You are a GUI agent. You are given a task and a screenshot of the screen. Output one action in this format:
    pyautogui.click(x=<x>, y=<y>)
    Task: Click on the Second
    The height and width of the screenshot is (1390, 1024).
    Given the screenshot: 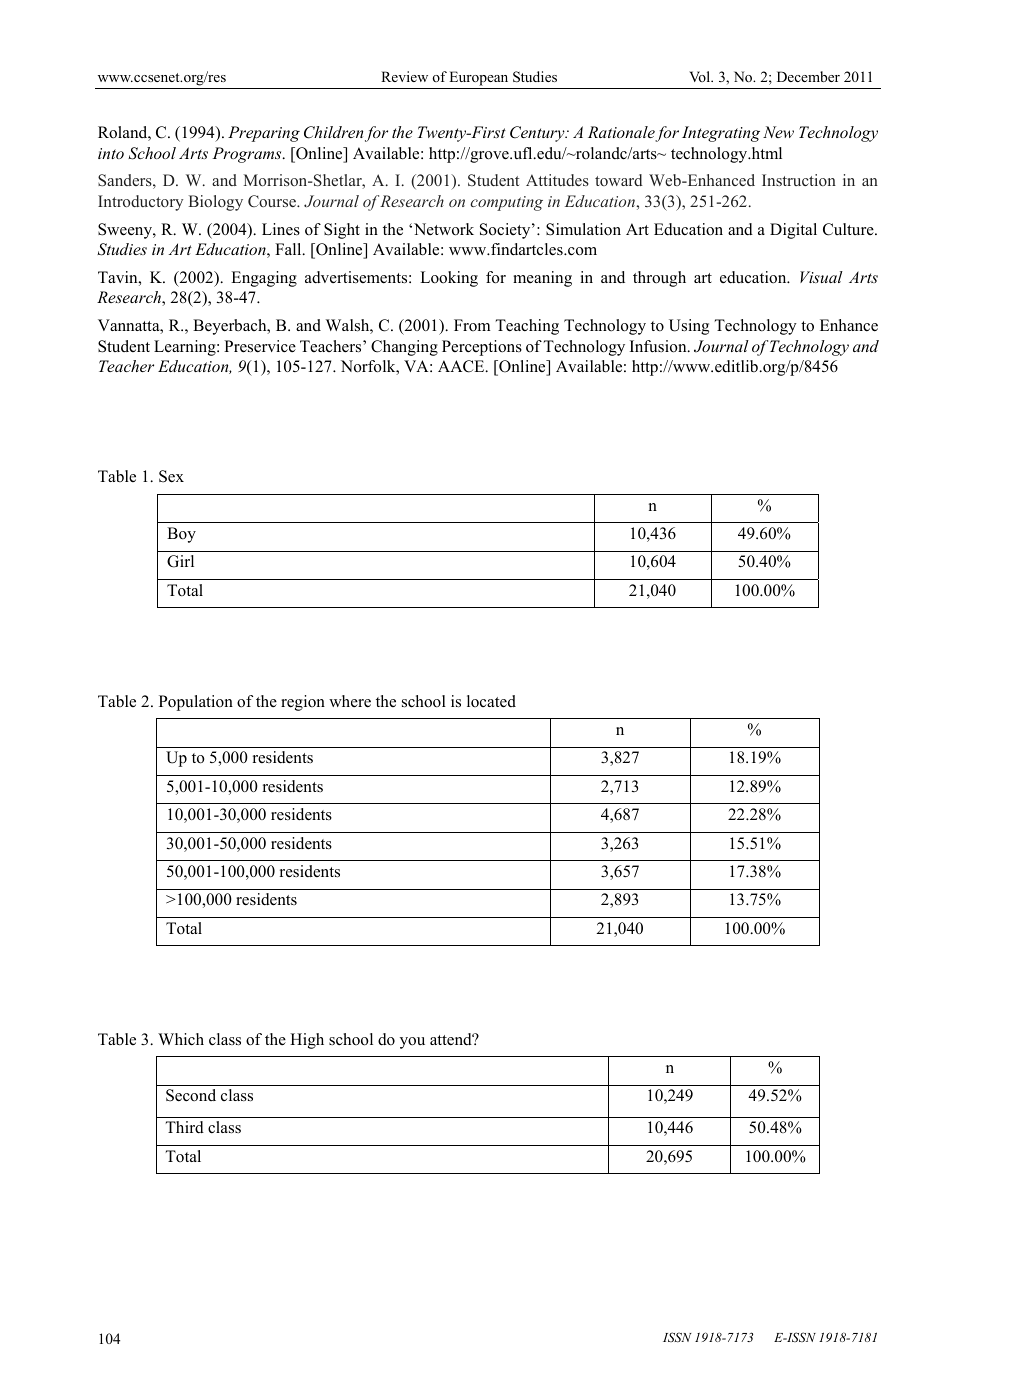 What is the action you would take?
    pyautogui.click(x=191, y=1095)
